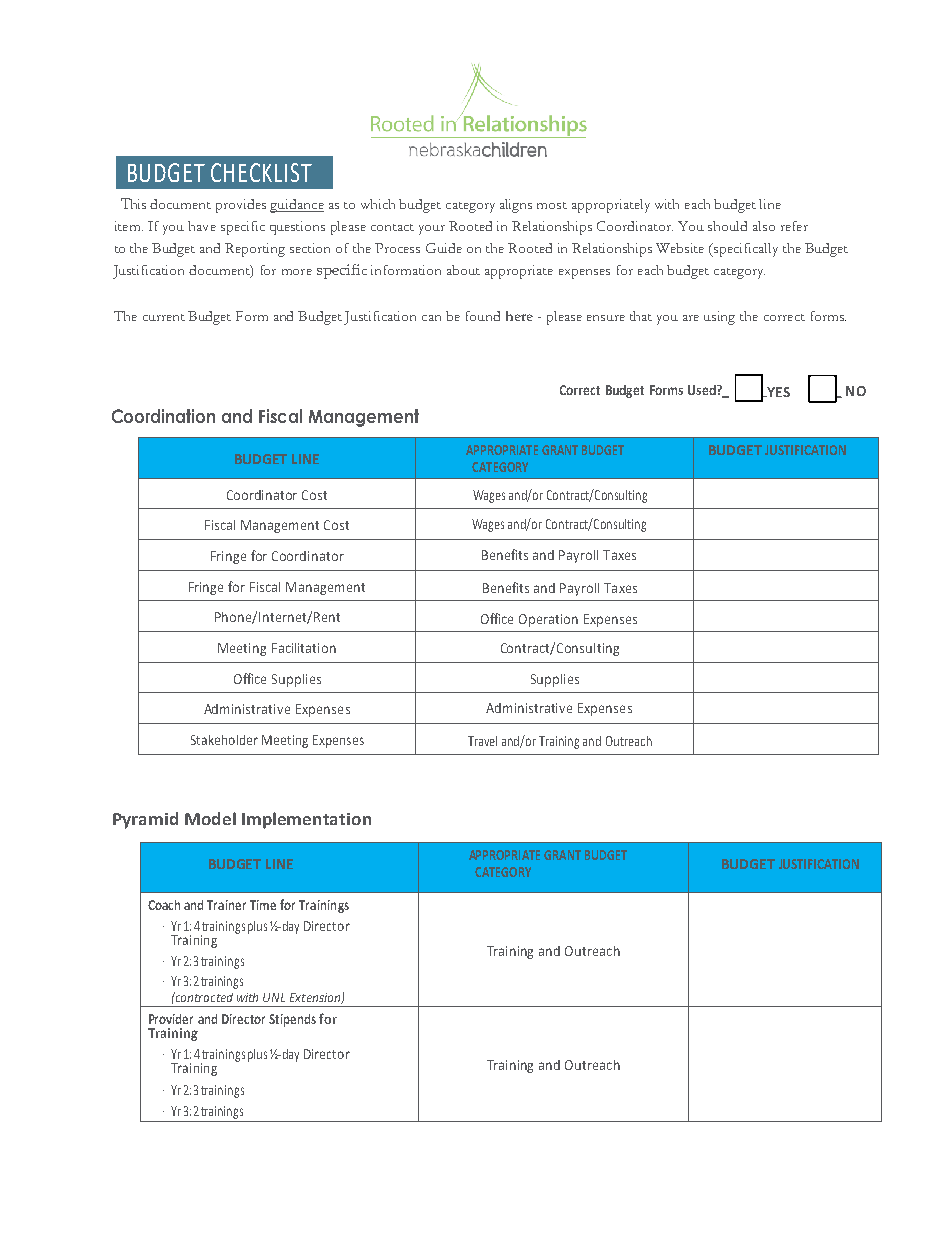  What do you see at coordinates (516, 206) in the screenshot?
I see `aligns` at bounding box center [516, 206].
